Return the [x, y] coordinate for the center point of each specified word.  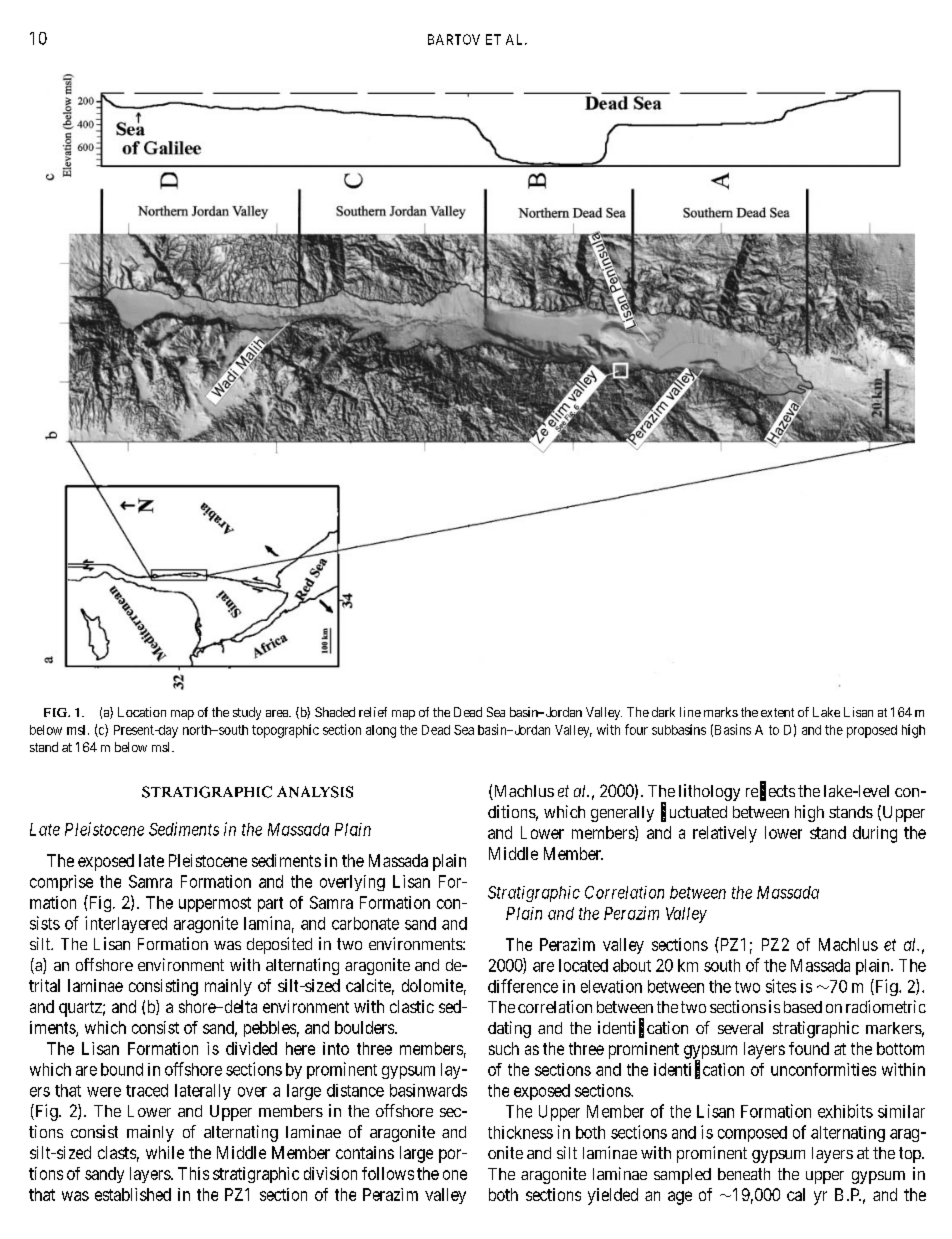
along [381, 731]
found [809, 1048]
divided [251, 1048]
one [455, 1175]
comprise [61, 883]
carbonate [365, 923]
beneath [744, 1174]
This [193, 1173]
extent [777, 712]
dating [509, 1029]
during [875, 834]
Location [142, 712]
